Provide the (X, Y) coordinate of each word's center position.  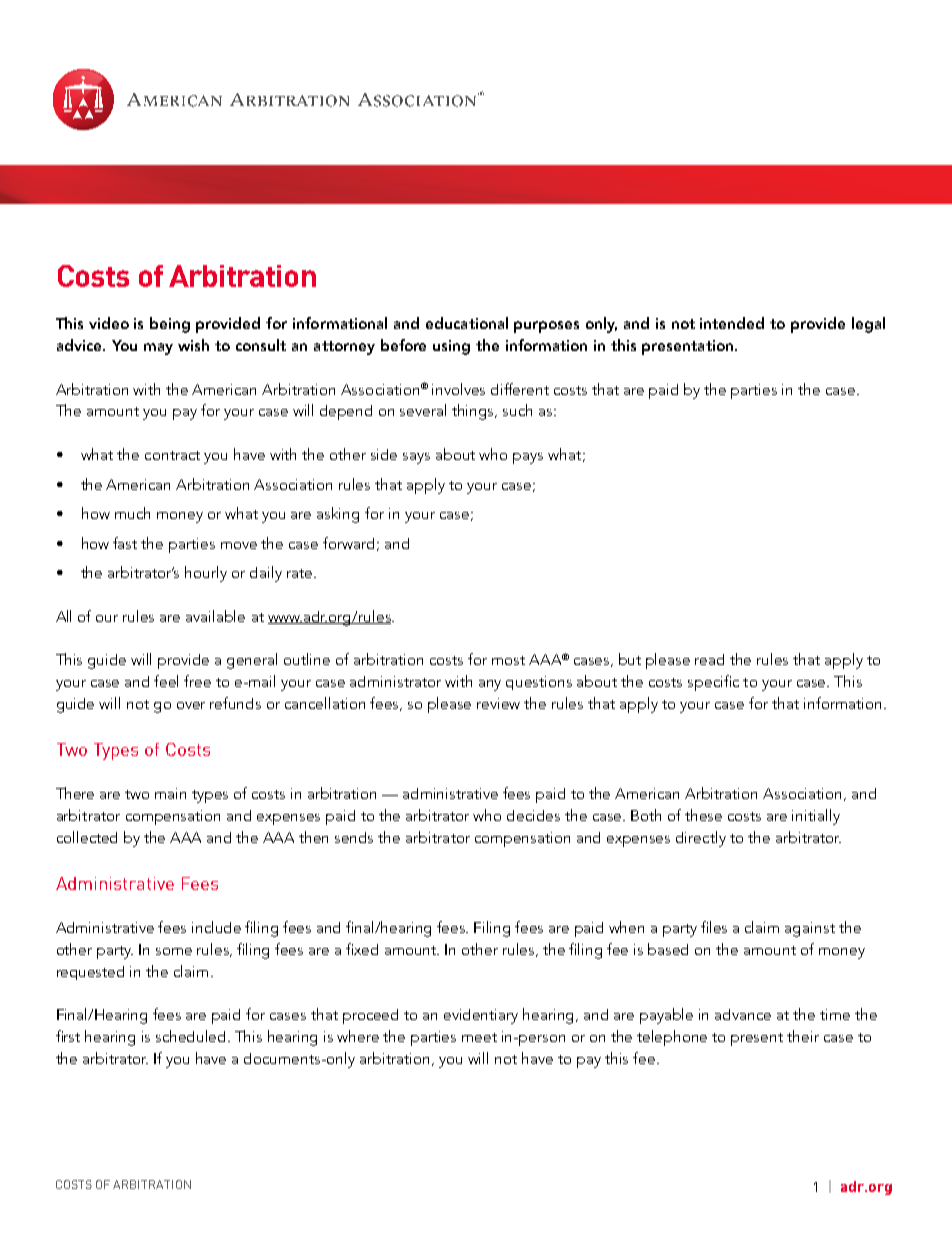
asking (338, 515)
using (451, 347)
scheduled (192, 1036)
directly (701, 839)
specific (713, 683)
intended (732, 323)
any (490, 685)
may (158, 349)
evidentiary (481, 1016)
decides (533, 815)
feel (166, 681)
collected (87, 837)
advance (743, 1014)
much (132, 513)
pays (528, 458)
